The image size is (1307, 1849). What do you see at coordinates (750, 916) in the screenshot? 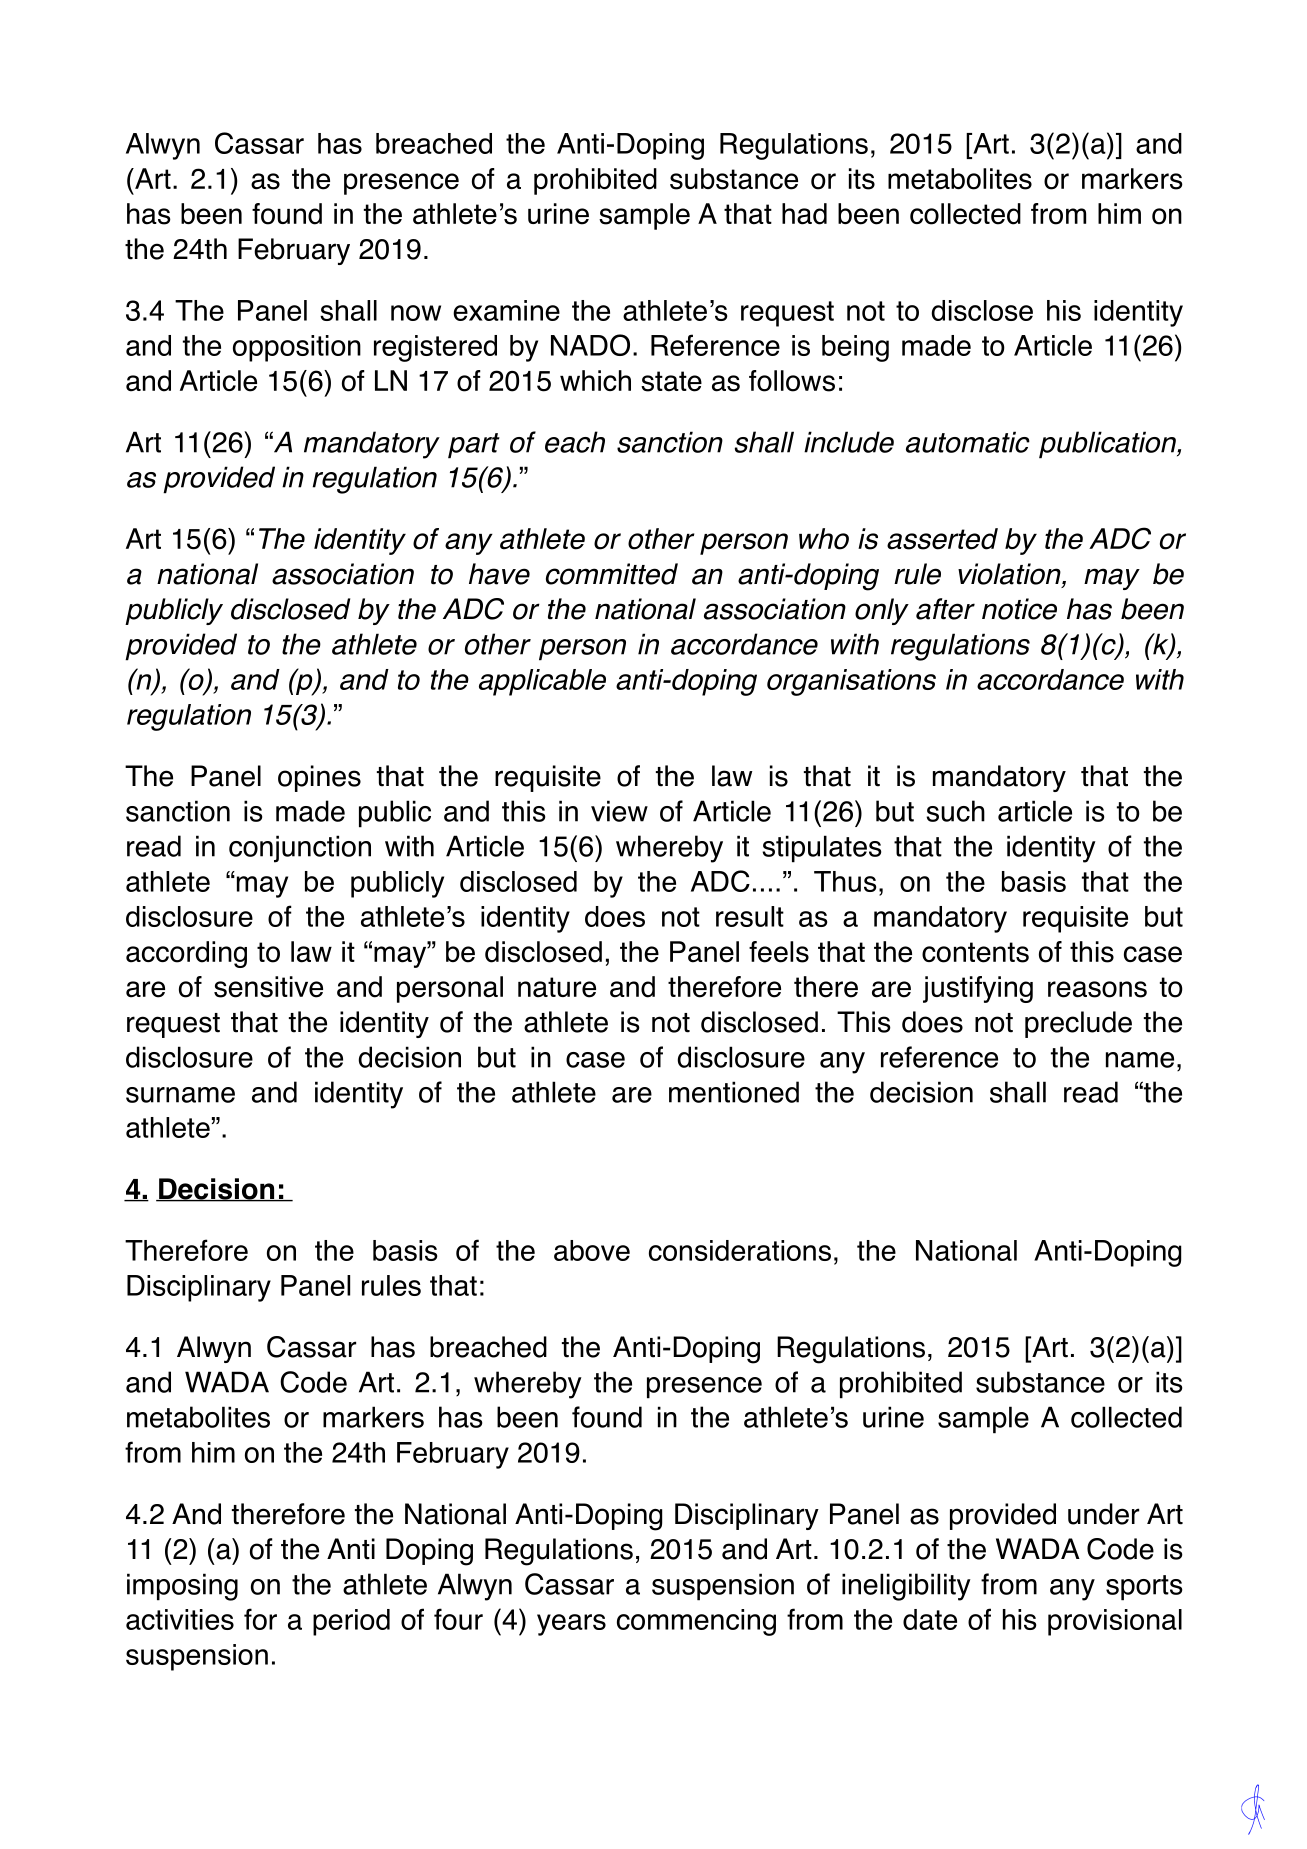
I see `result` at bounding box center [750, 916].
